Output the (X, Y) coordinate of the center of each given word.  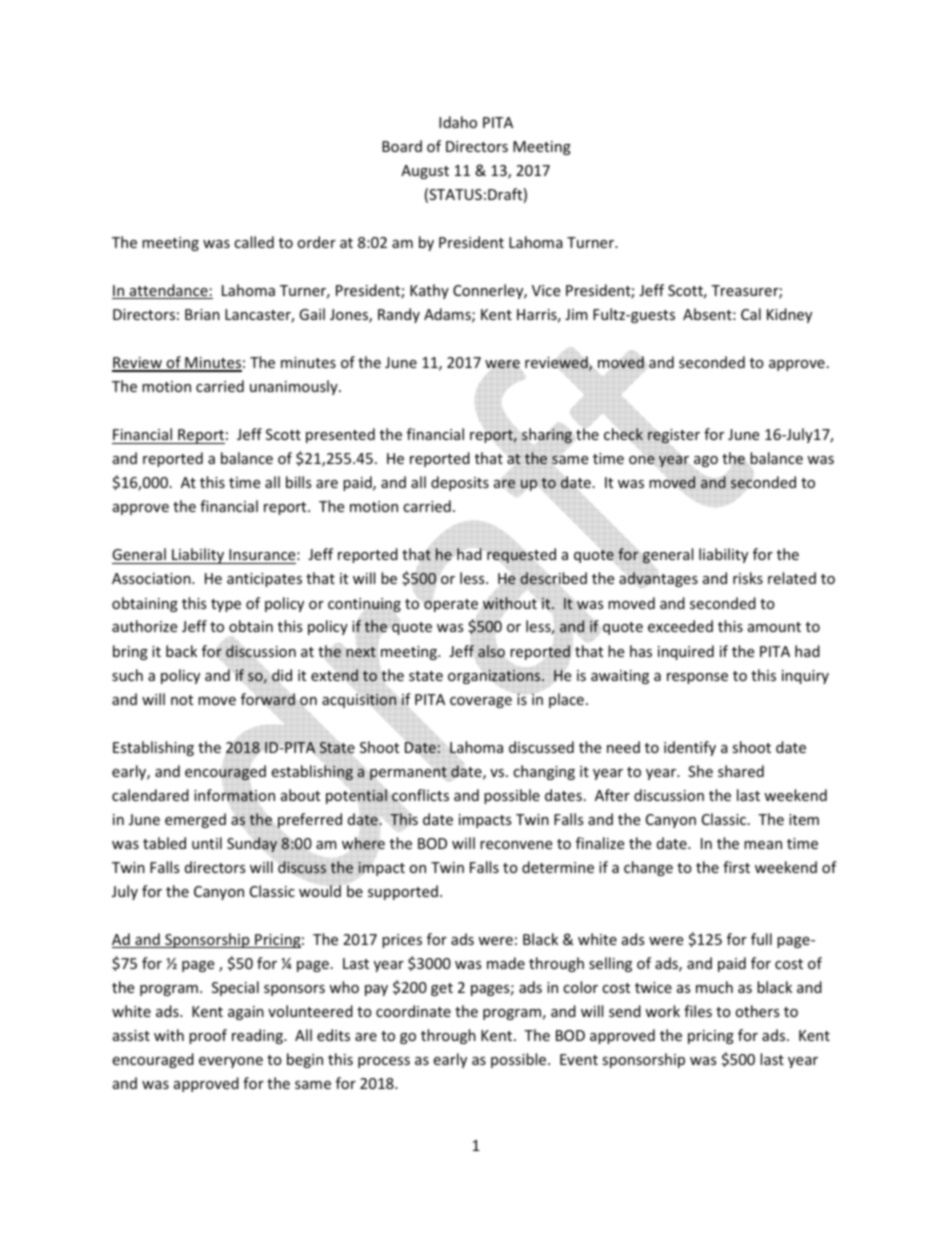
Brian (202, 314)
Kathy (429, 291)
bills (298, 482)
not (182, 700)
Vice (546, 290)
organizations (495, 677)
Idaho (458, 122)
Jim (576, 314)
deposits (460, 483)
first (736, 867)
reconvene (516, 845)
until (207, 843)
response (697, 678)
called (254, 242)
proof (208, 1036)
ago (706, 461)
